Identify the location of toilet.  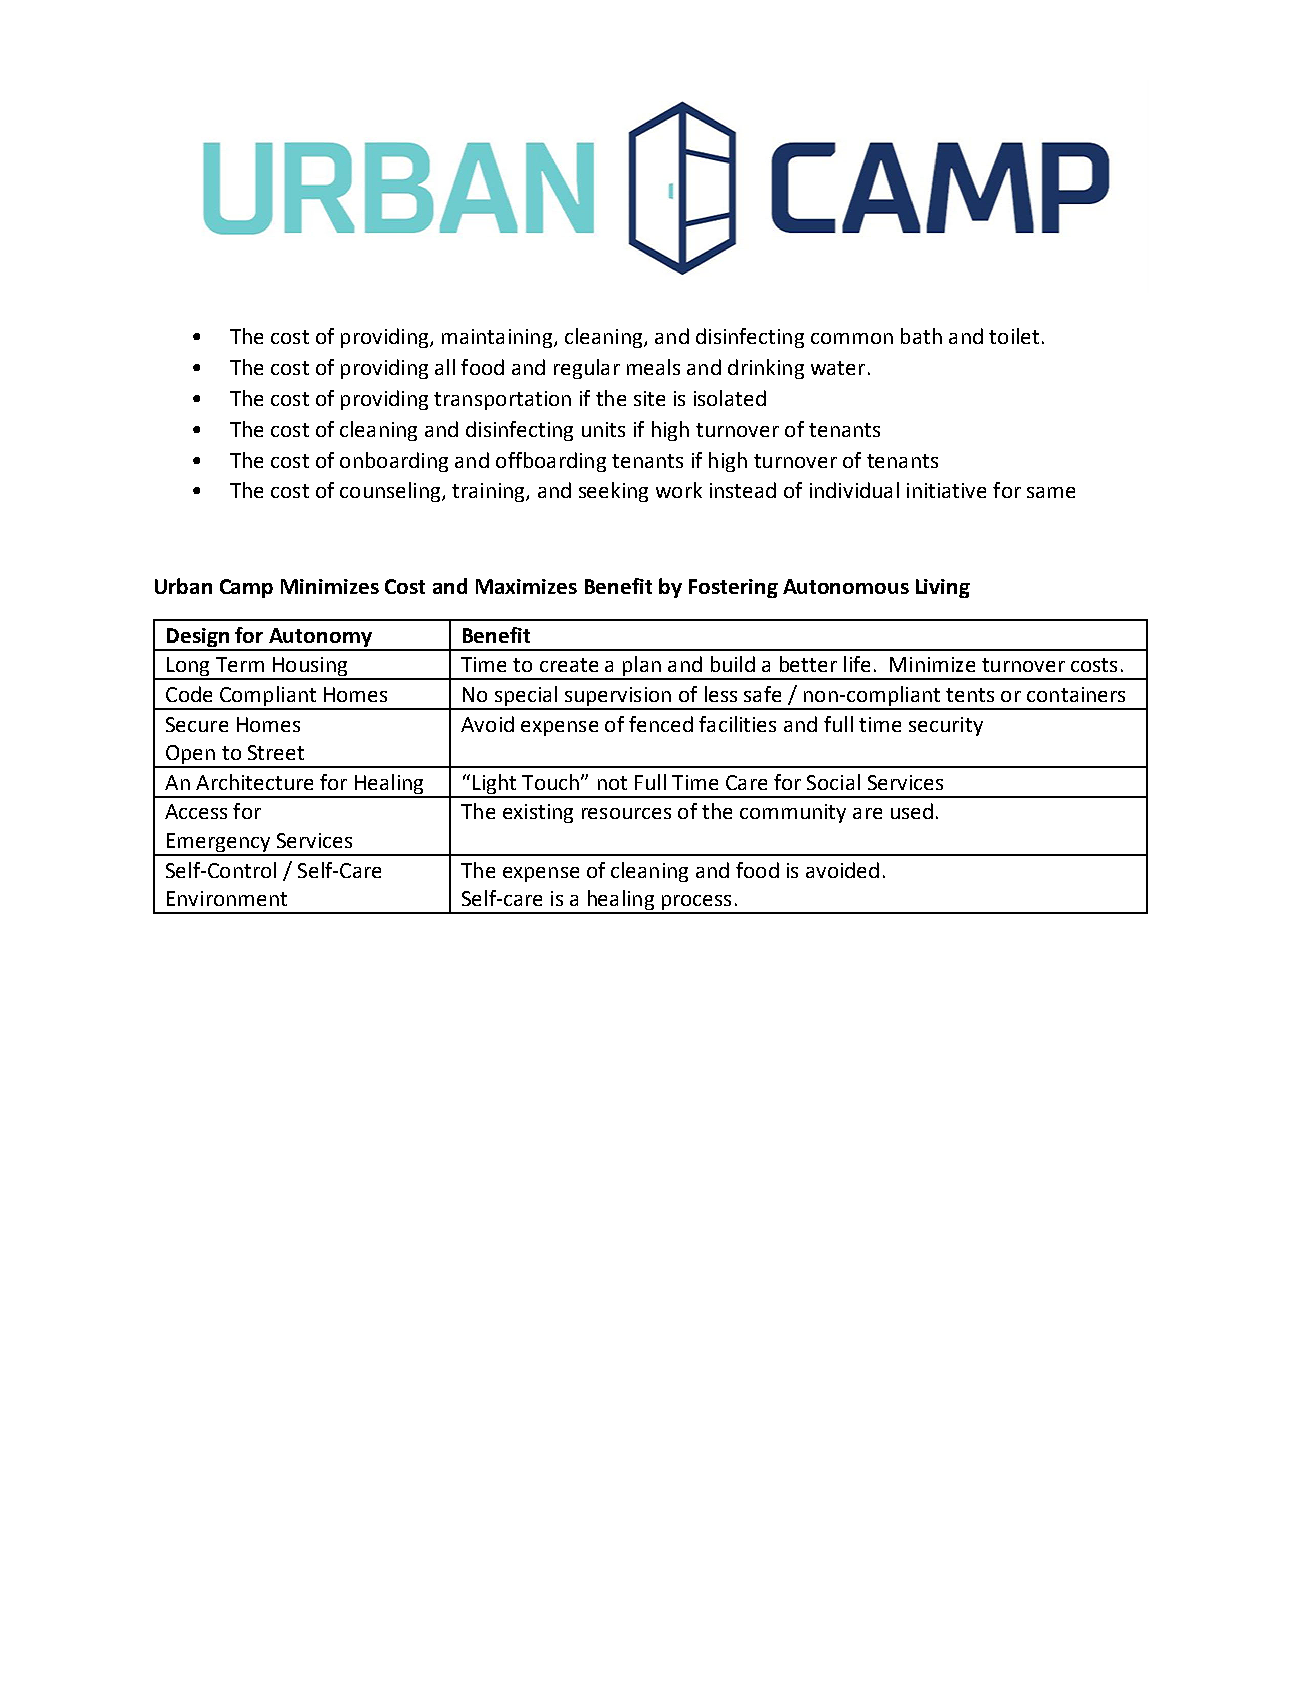
(1014, 336).
